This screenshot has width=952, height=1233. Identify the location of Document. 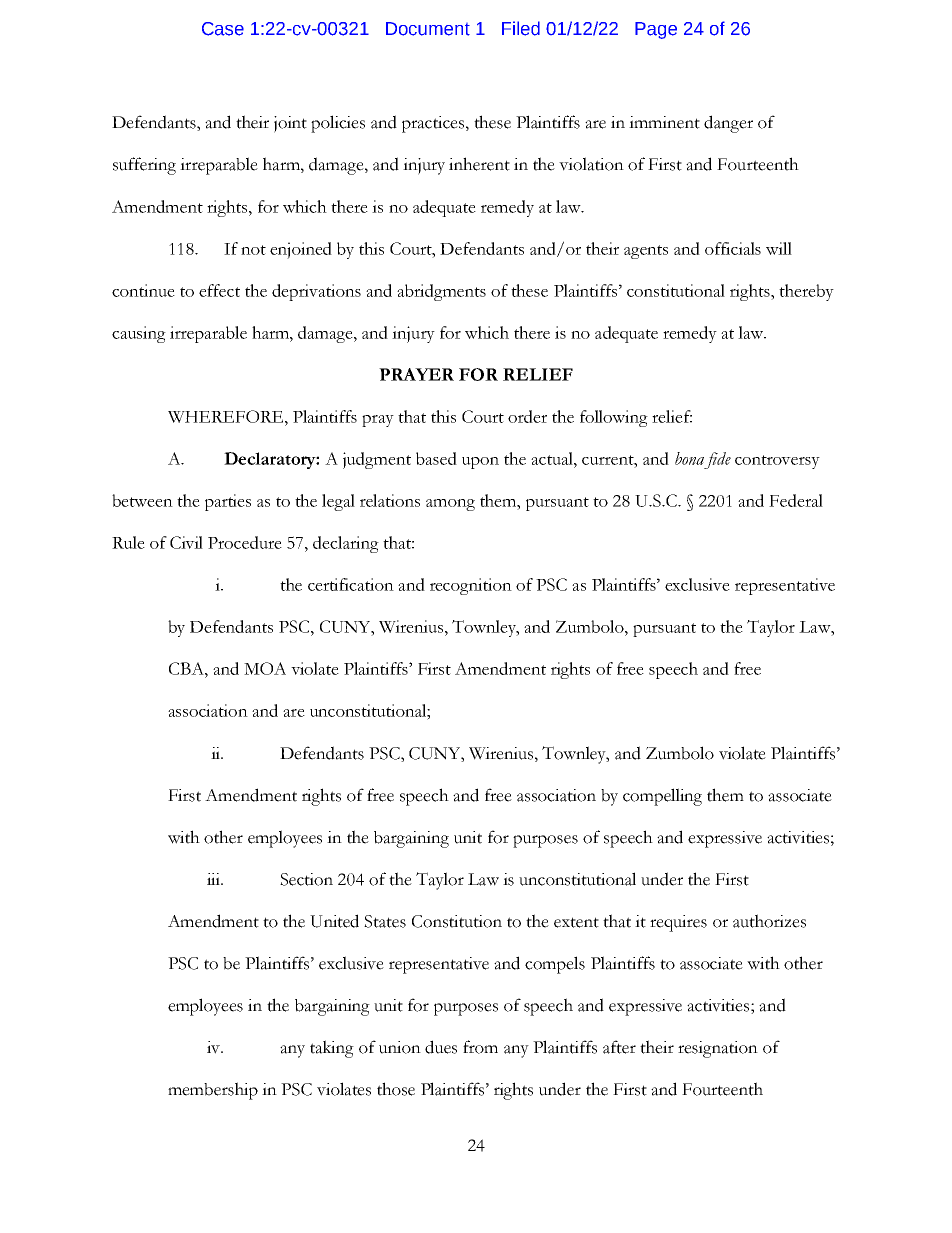
(428, 29).
